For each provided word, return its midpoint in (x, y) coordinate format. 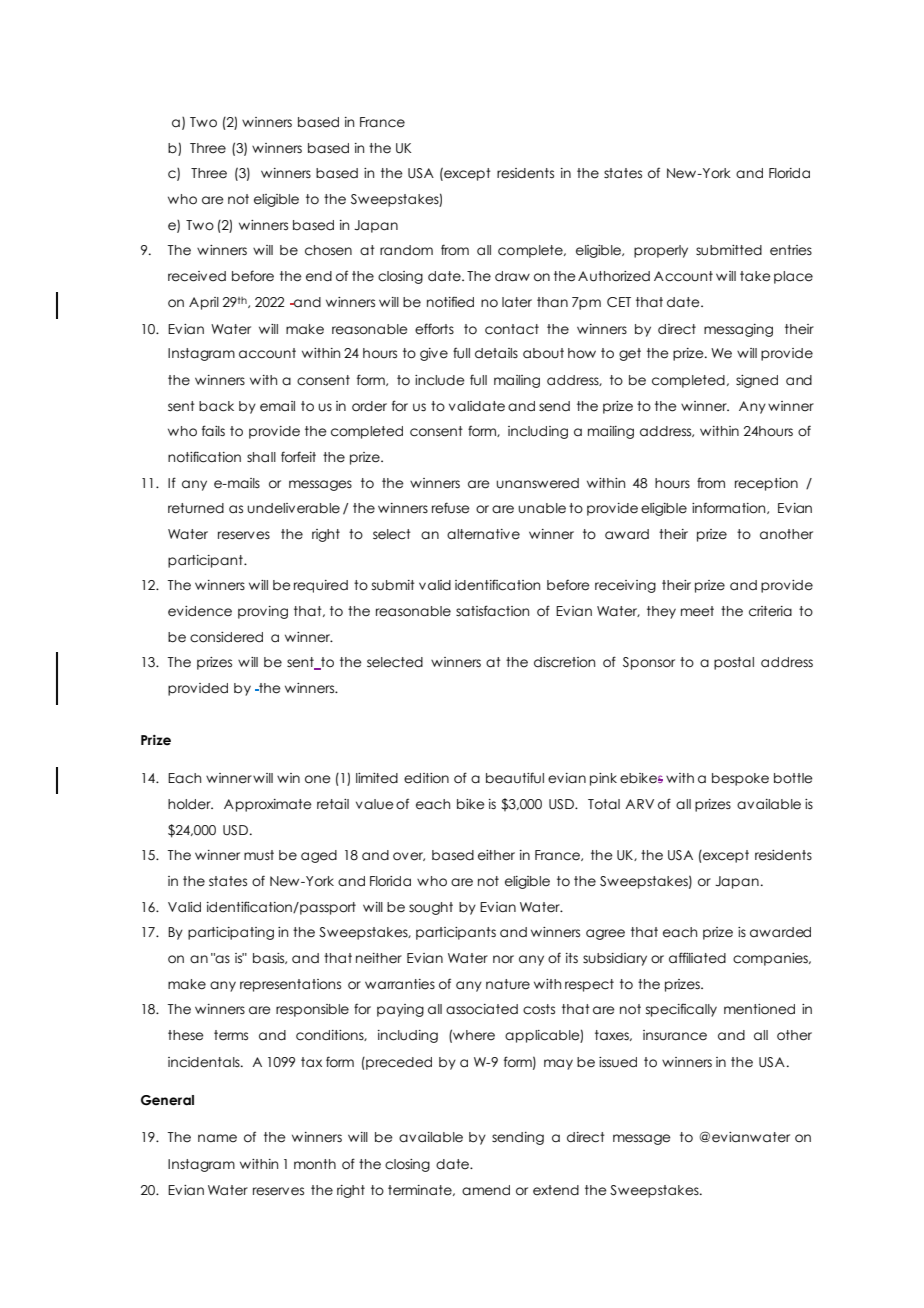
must (259, 855)
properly (661, 251)
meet (697, 611)
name (217, 1138)
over (409, 856)
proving (263, 612)
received (197, 276)
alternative (483, 534)
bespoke (740, 779)
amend (486, 1190)
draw (512, 276)
